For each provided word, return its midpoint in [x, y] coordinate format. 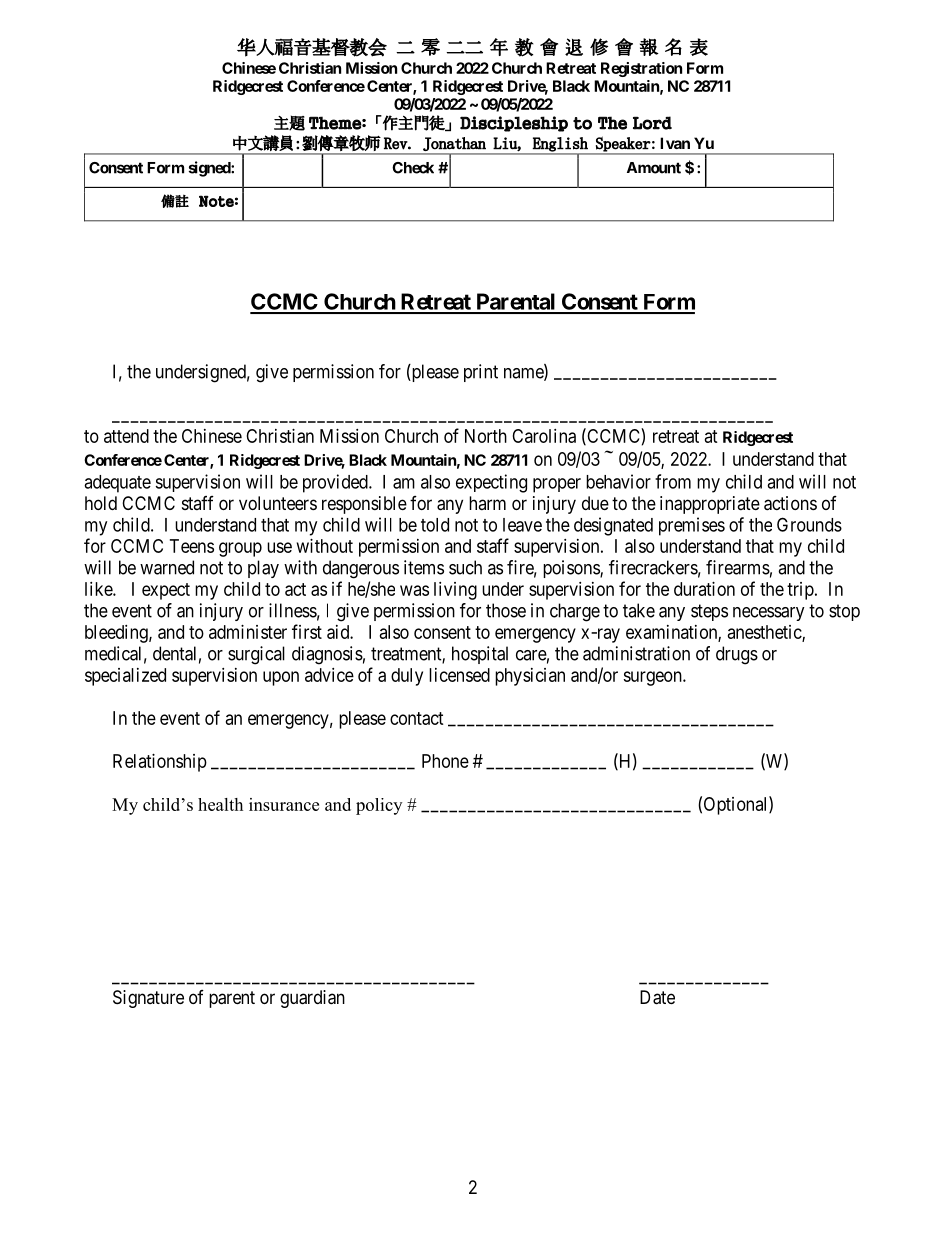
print [481, 373]
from [673, 481]
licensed [459, 675]
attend [126, 436]
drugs [737, 655]
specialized [125, 677]
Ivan [675, 143]
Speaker [623, 144]
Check [413, 168]
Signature [148, 999]
